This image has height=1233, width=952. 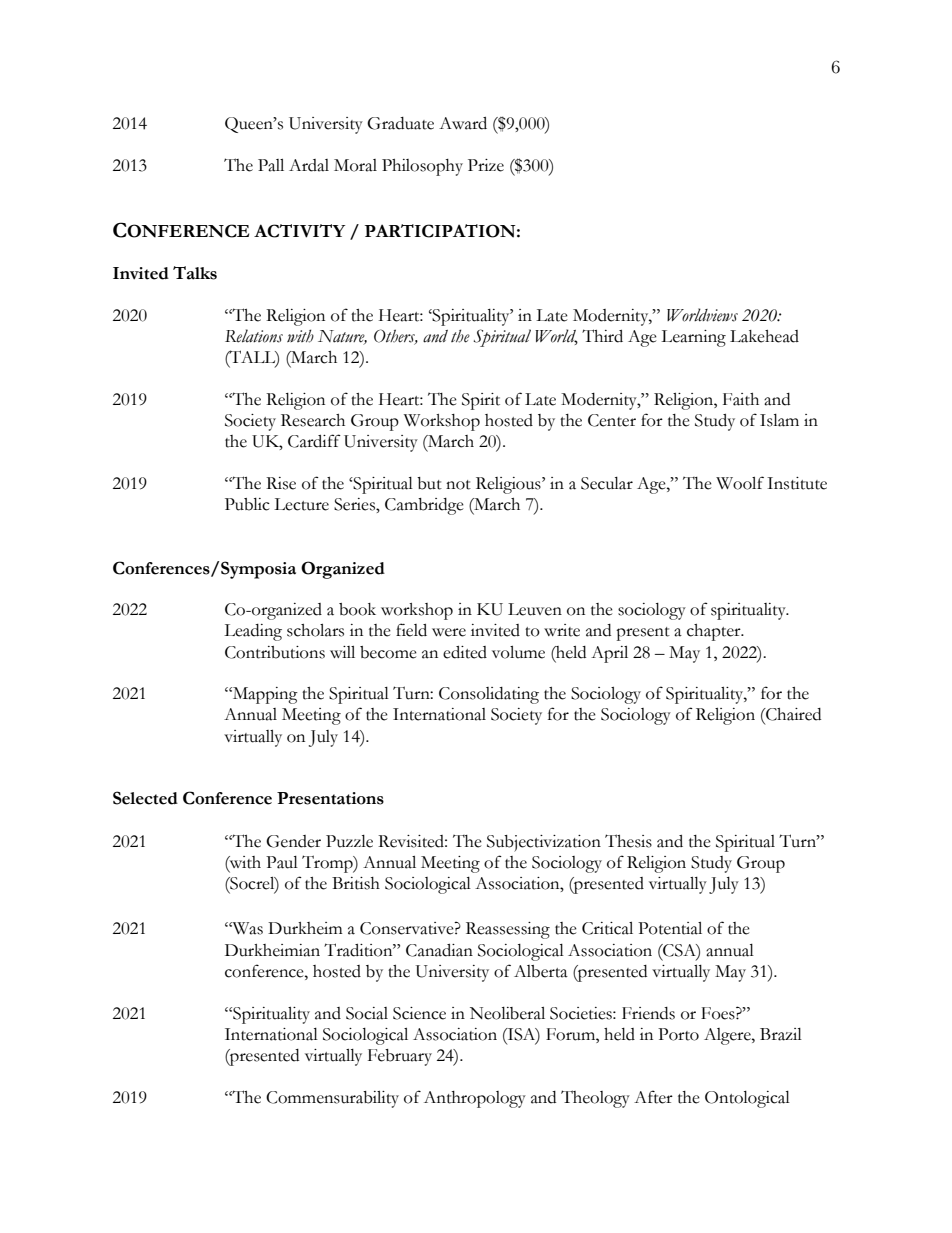 What do you see at coordinates (475, 1099) in the image?
I see `Anthropology` at bounding box center [475, 1099].
